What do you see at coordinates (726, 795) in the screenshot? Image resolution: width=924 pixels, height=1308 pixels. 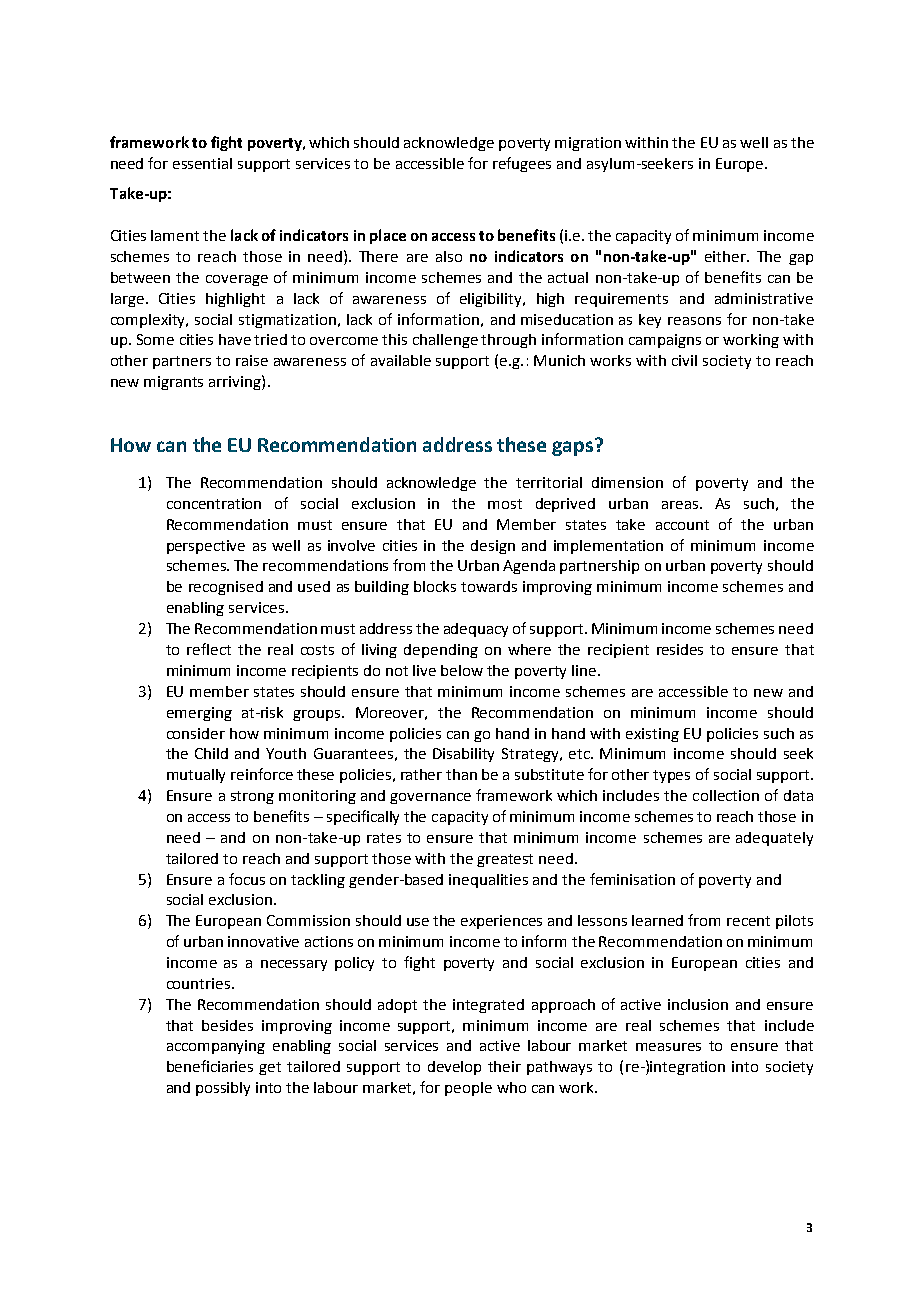 I see `collection` at bounding box center [726, 795].
